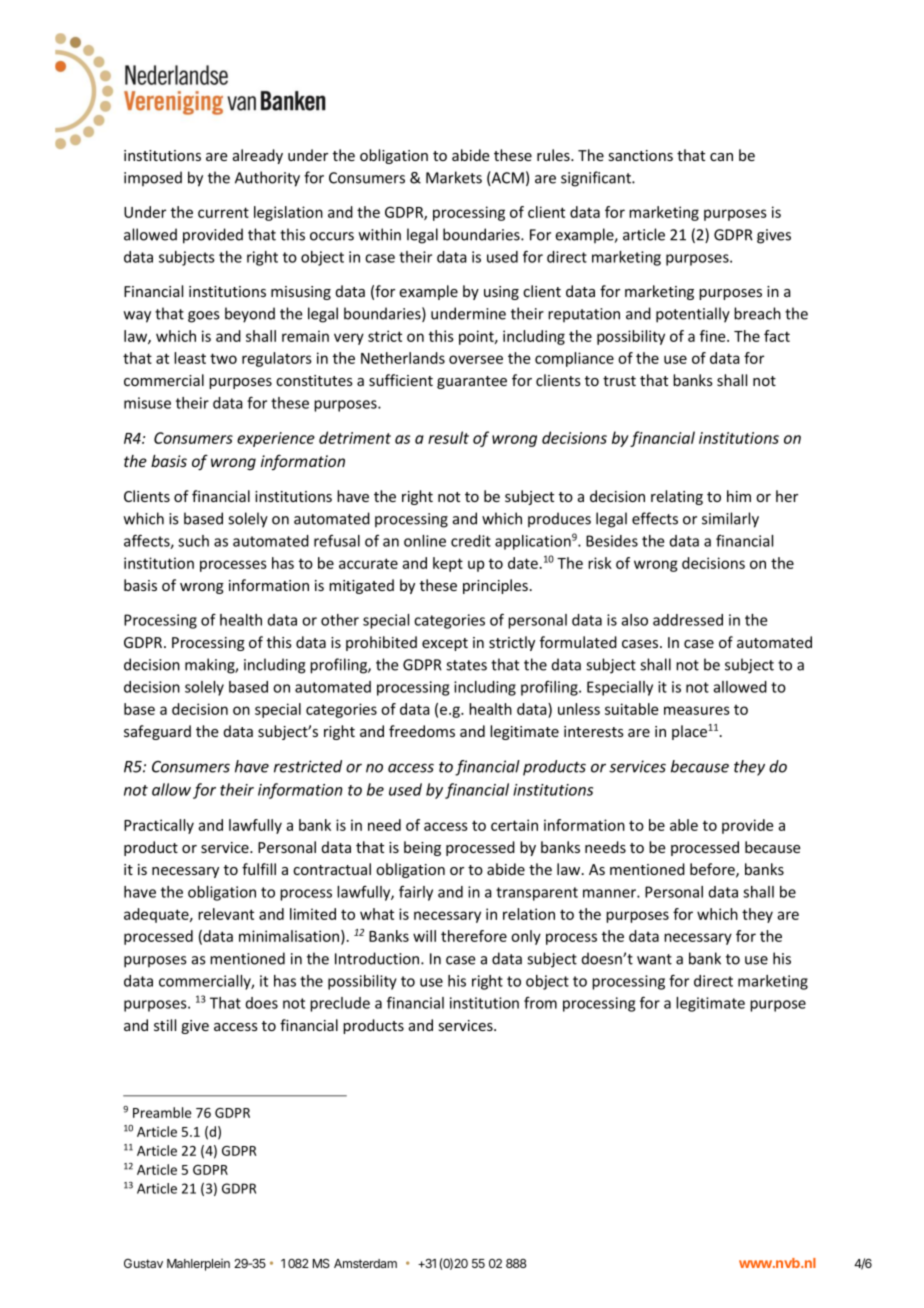  What do you see at coordinates (365, 1263) in the image?
I see `Amsterdam` at bounding box center [365, 1263].
